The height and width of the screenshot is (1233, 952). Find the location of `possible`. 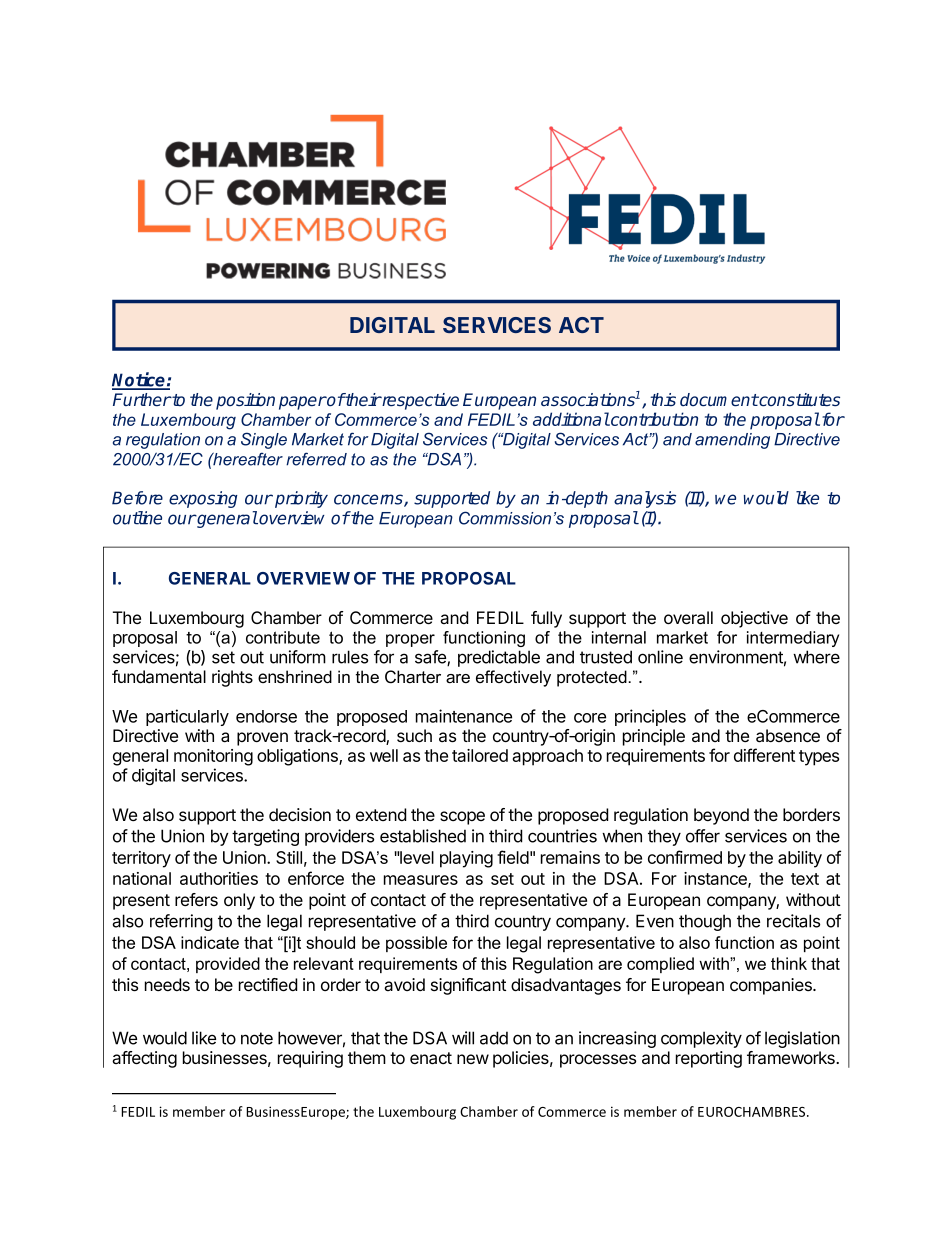

possible is located at coordinates (416, 944).
